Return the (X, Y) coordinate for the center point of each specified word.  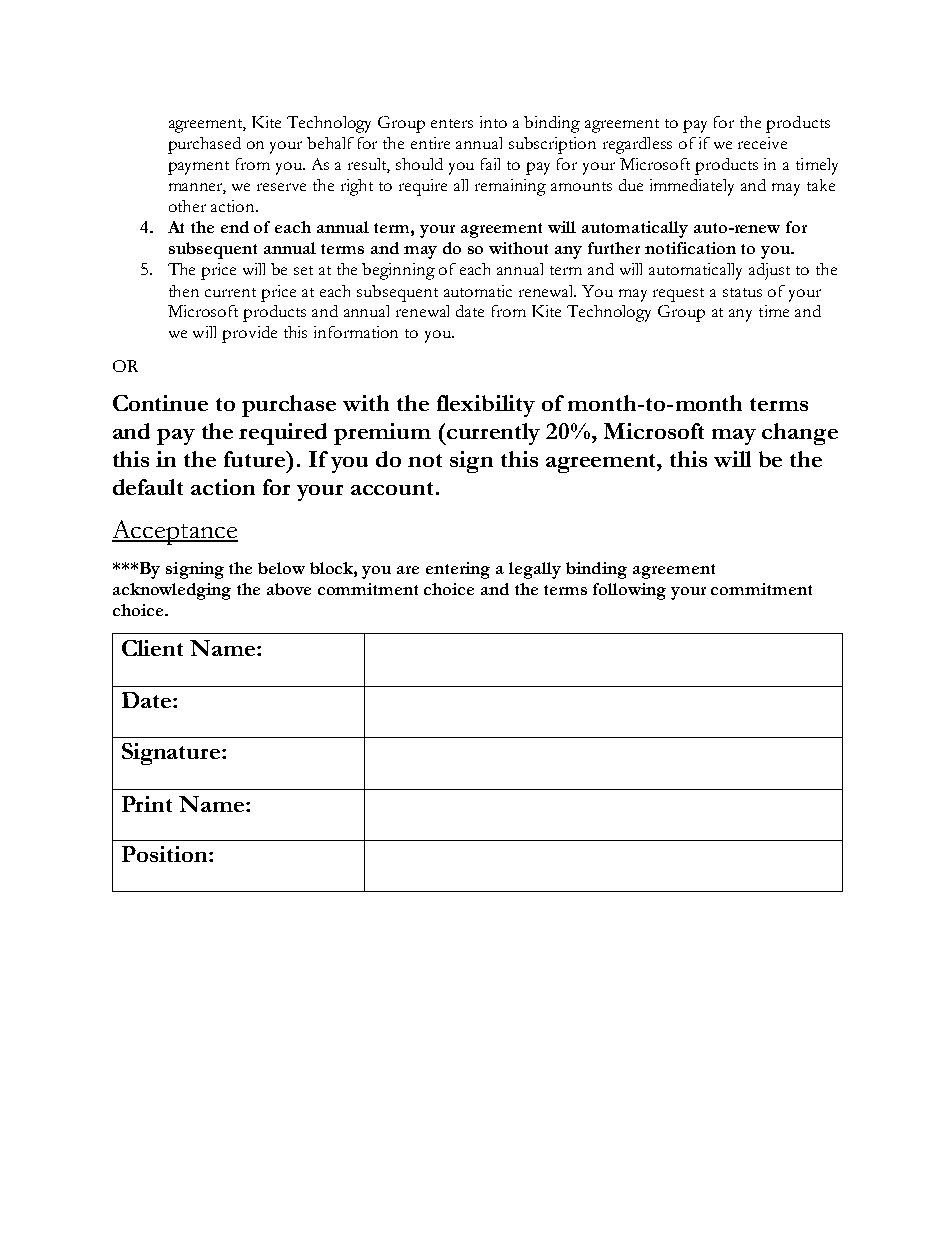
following (629, 591)
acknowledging (172, 591)
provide (249, 334)
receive (762, 143)
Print (147, 804)
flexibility (486, 406)
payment (198, 168)
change (800, 434)
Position (166, 854)
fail (490, 164)
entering (458, 570)
